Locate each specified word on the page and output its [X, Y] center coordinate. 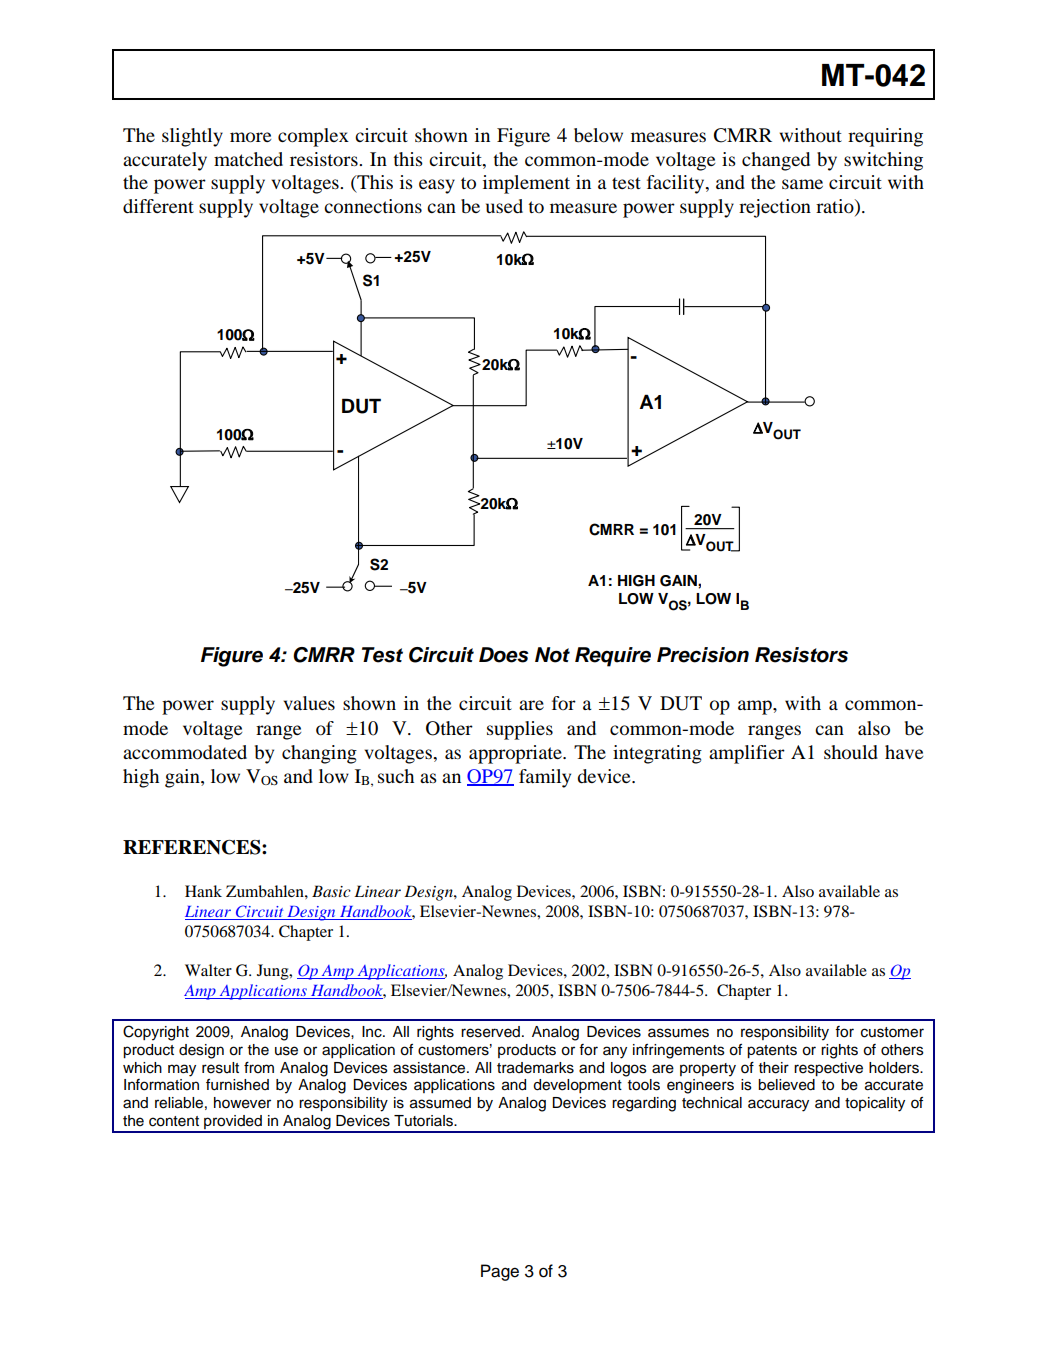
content [174, 1121]
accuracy [778, 1105]
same [802, 184]
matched [248, 159]
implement [526, 184]
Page [500, 1272]
